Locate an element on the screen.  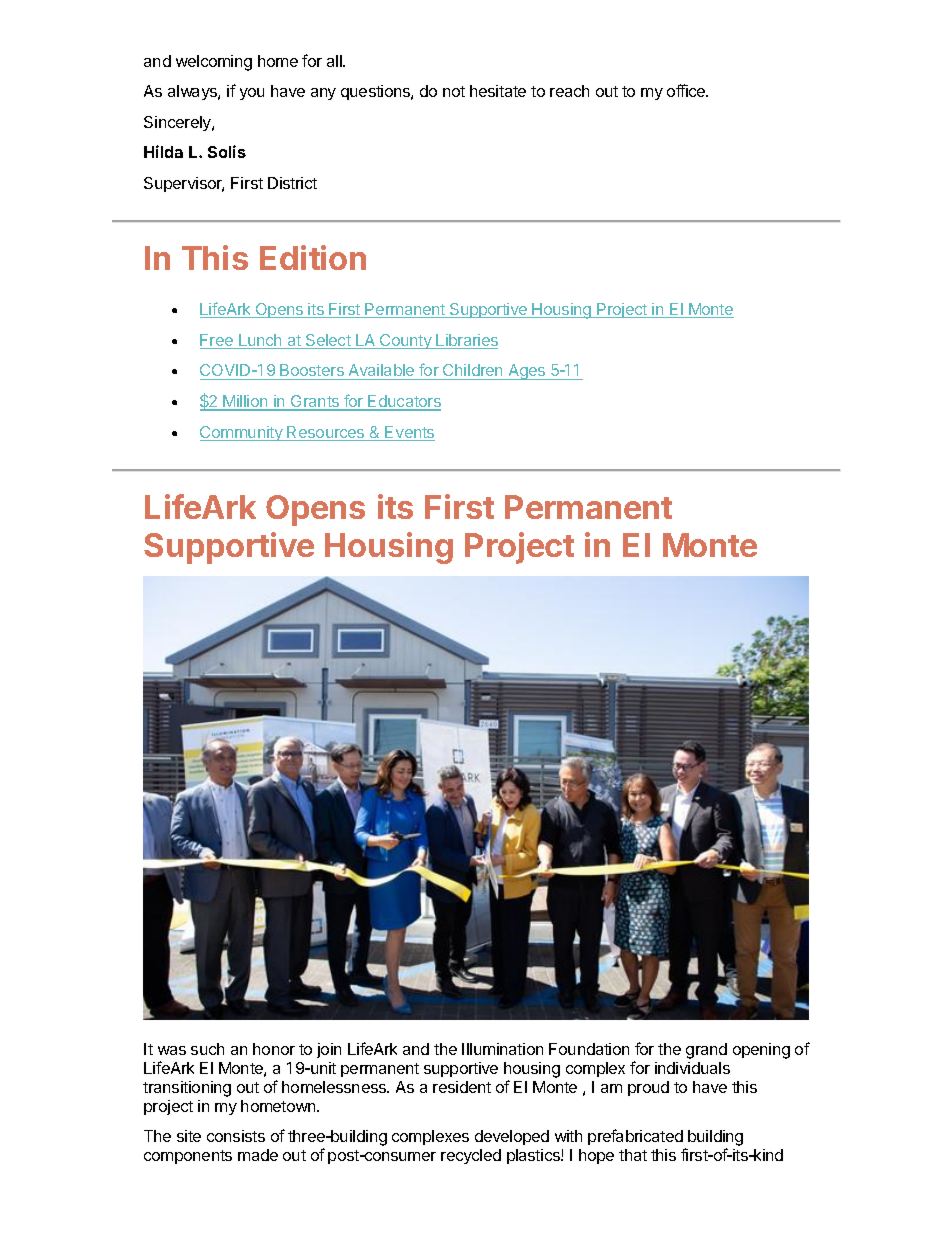
office is located at coordinates (687, 90).
